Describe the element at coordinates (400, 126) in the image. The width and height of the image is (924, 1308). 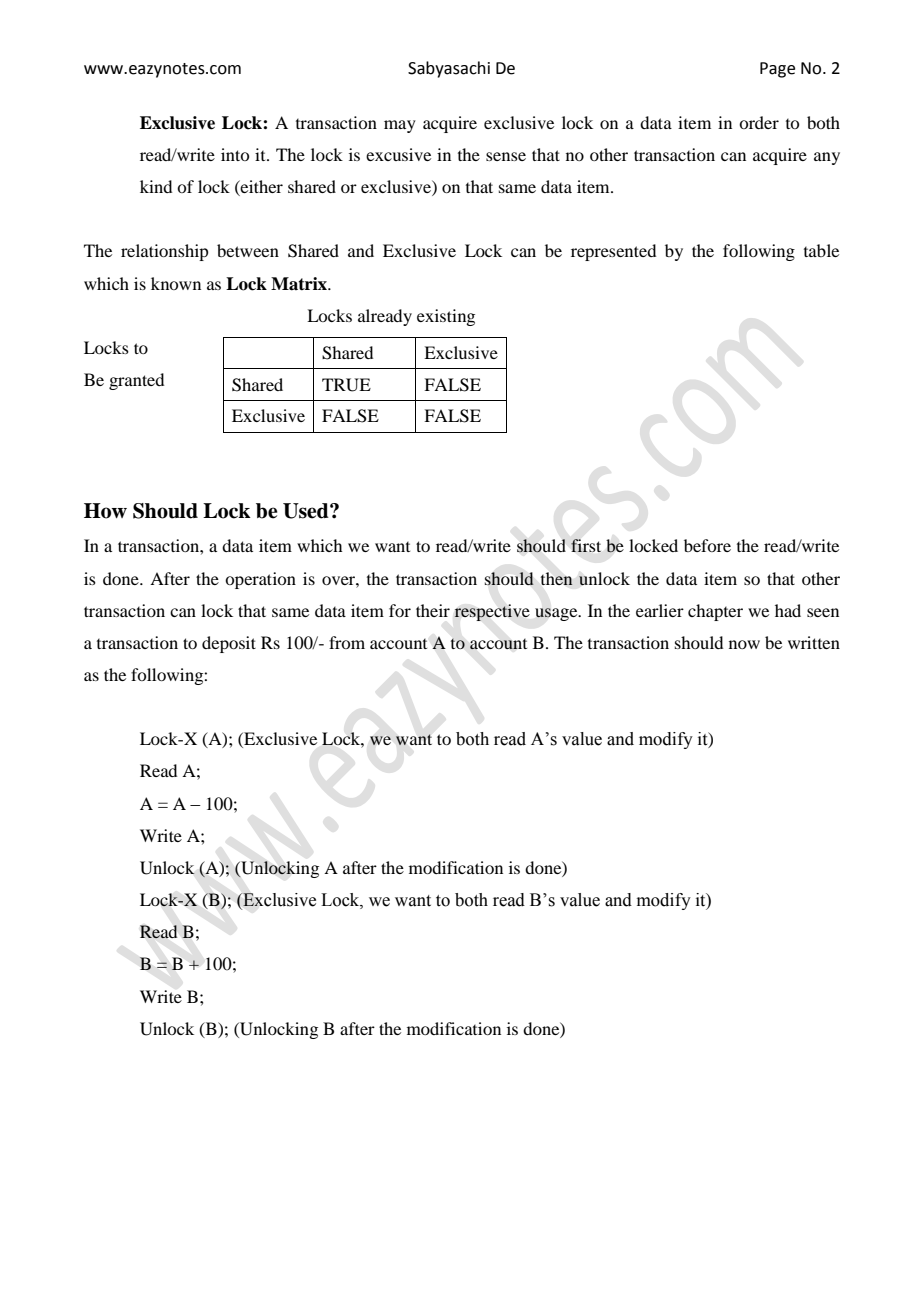
I see `may` at that location.
